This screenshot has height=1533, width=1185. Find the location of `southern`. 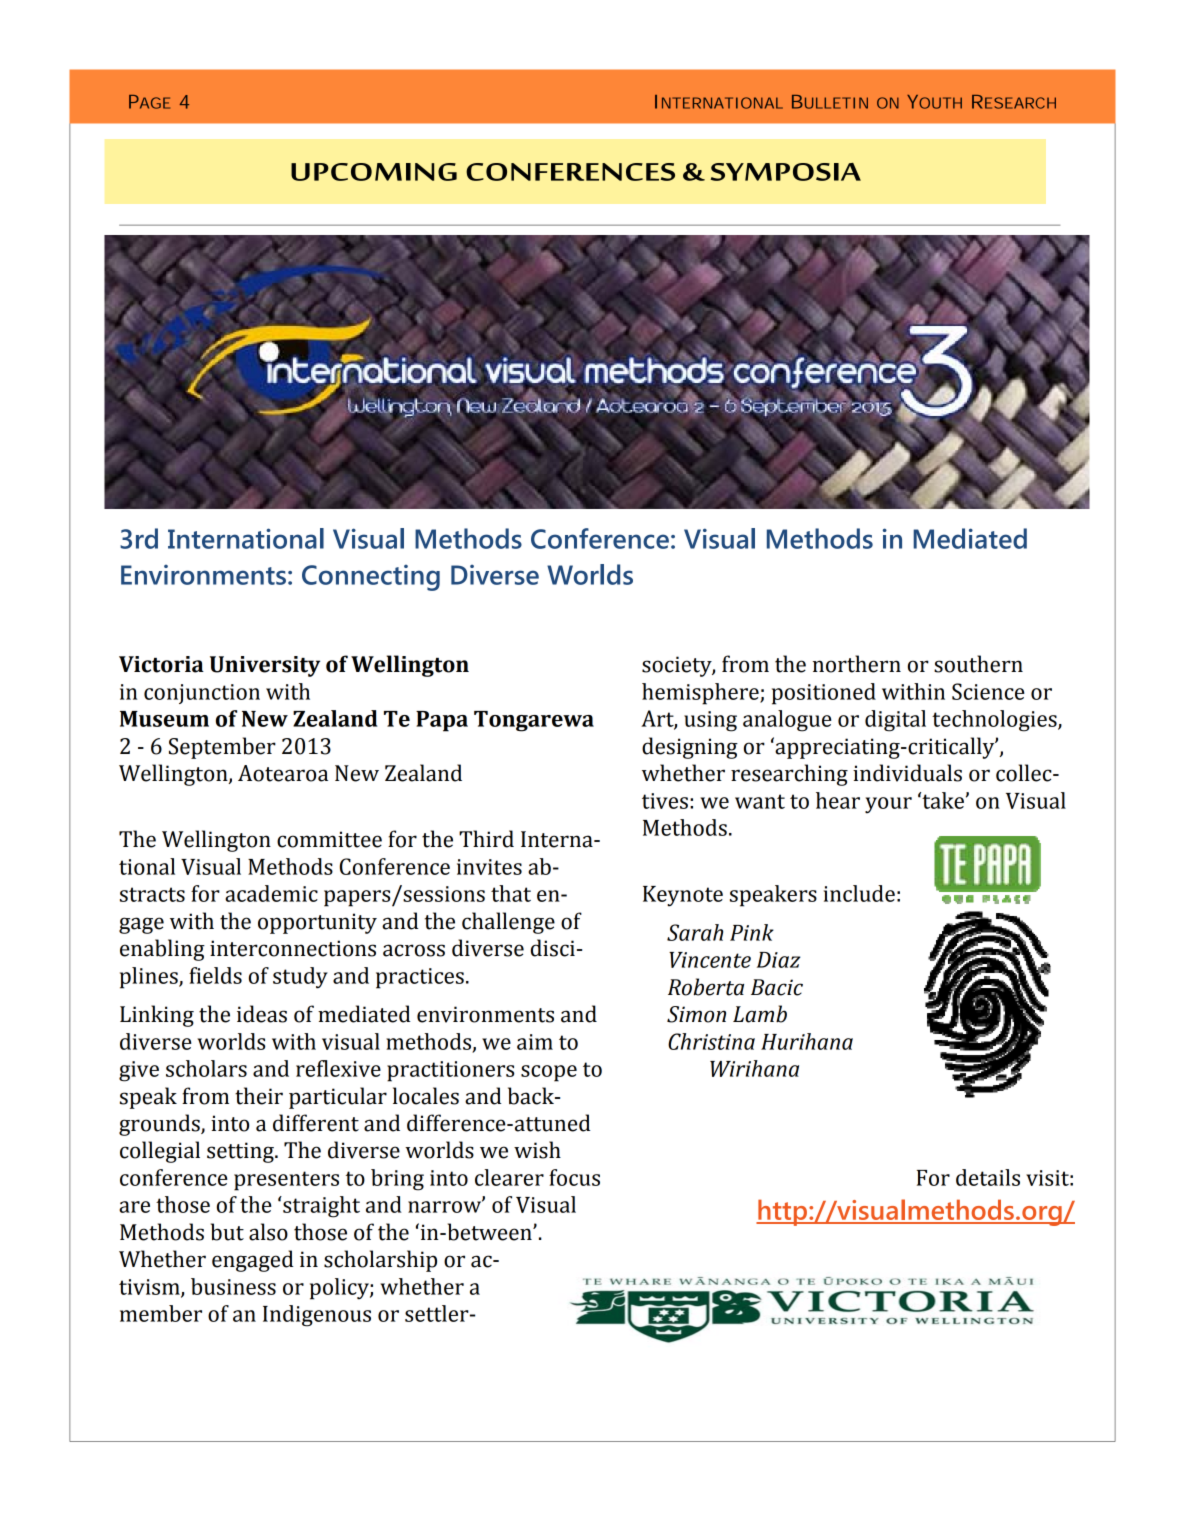

southern is located at coordinates (978, 664).
